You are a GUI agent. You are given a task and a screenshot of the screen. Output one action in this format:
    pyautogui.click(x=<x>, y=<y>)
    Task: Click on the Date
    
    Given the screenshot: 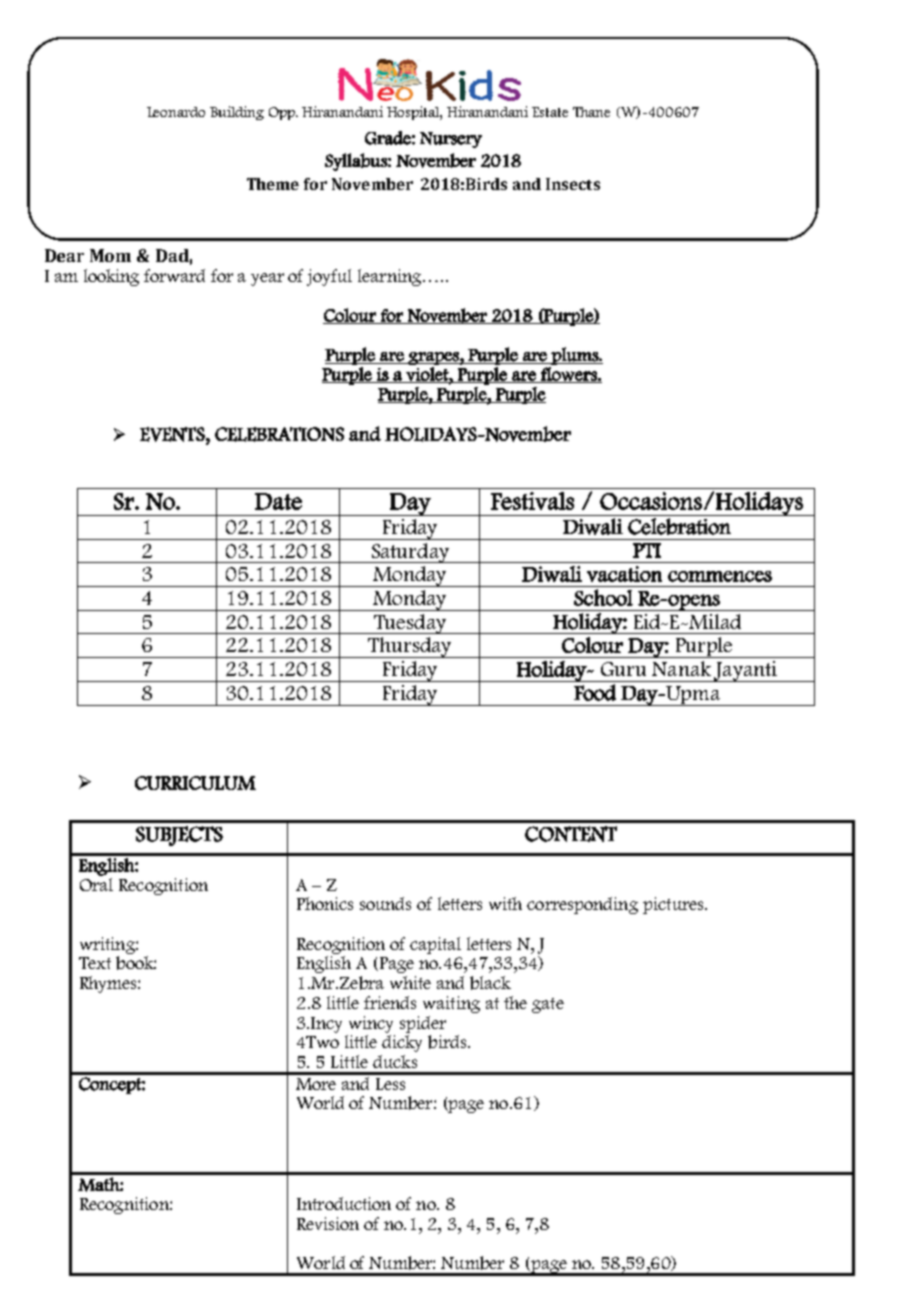 What is the action you would take?
    pyautogui.click(x=278, y=501)
